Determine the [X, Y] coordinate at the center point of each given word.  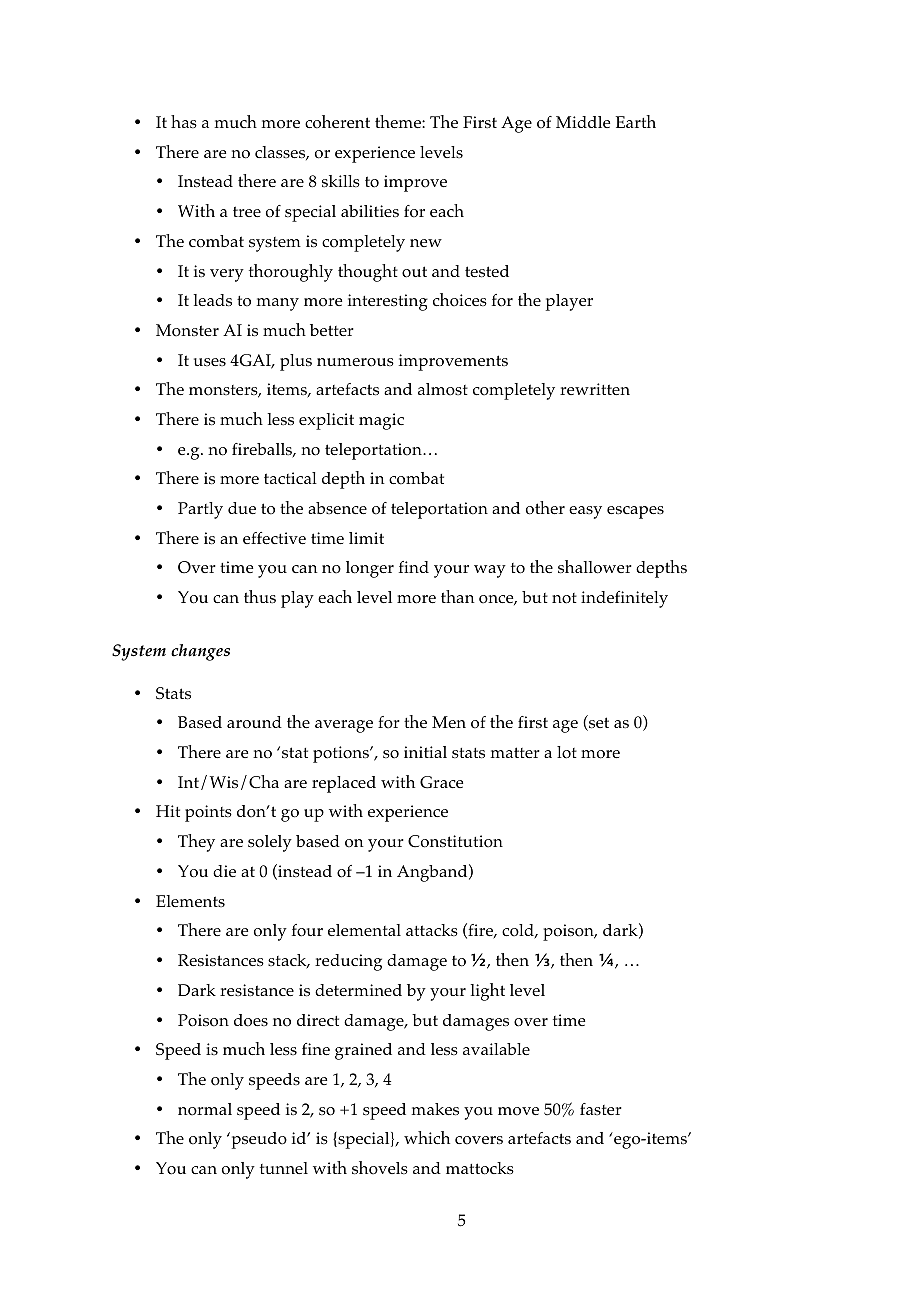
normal [205, 1109]
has [184, 121]
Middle [583, 122]
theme [399, 121]
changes [200, 652]
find [414, 567]
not [564, 598]
